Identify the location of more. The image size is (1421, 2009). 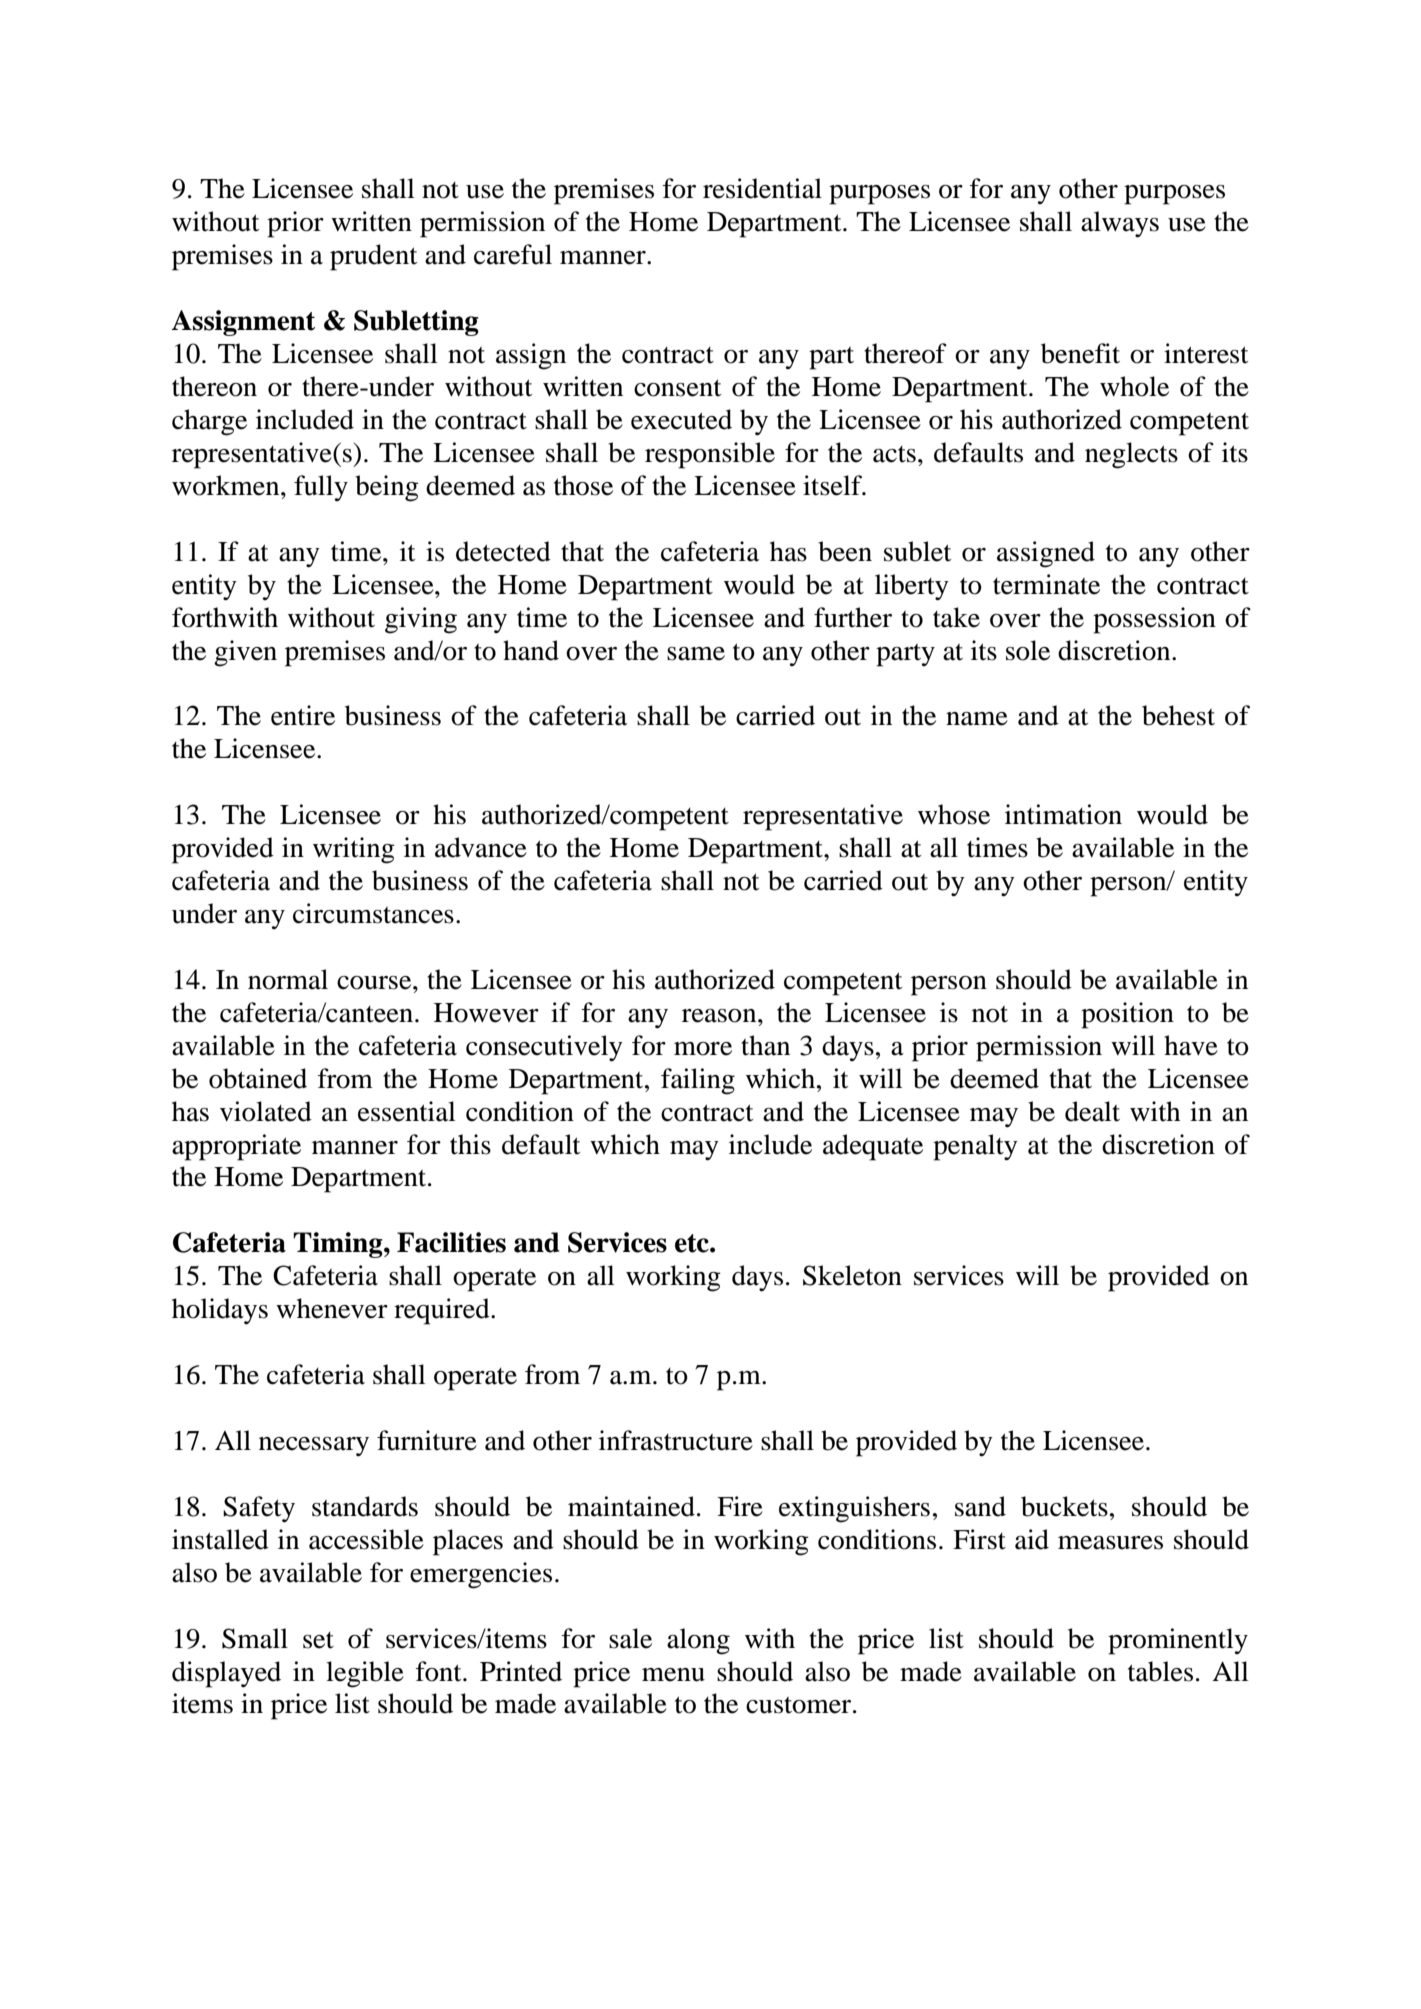
(703, 1049).
